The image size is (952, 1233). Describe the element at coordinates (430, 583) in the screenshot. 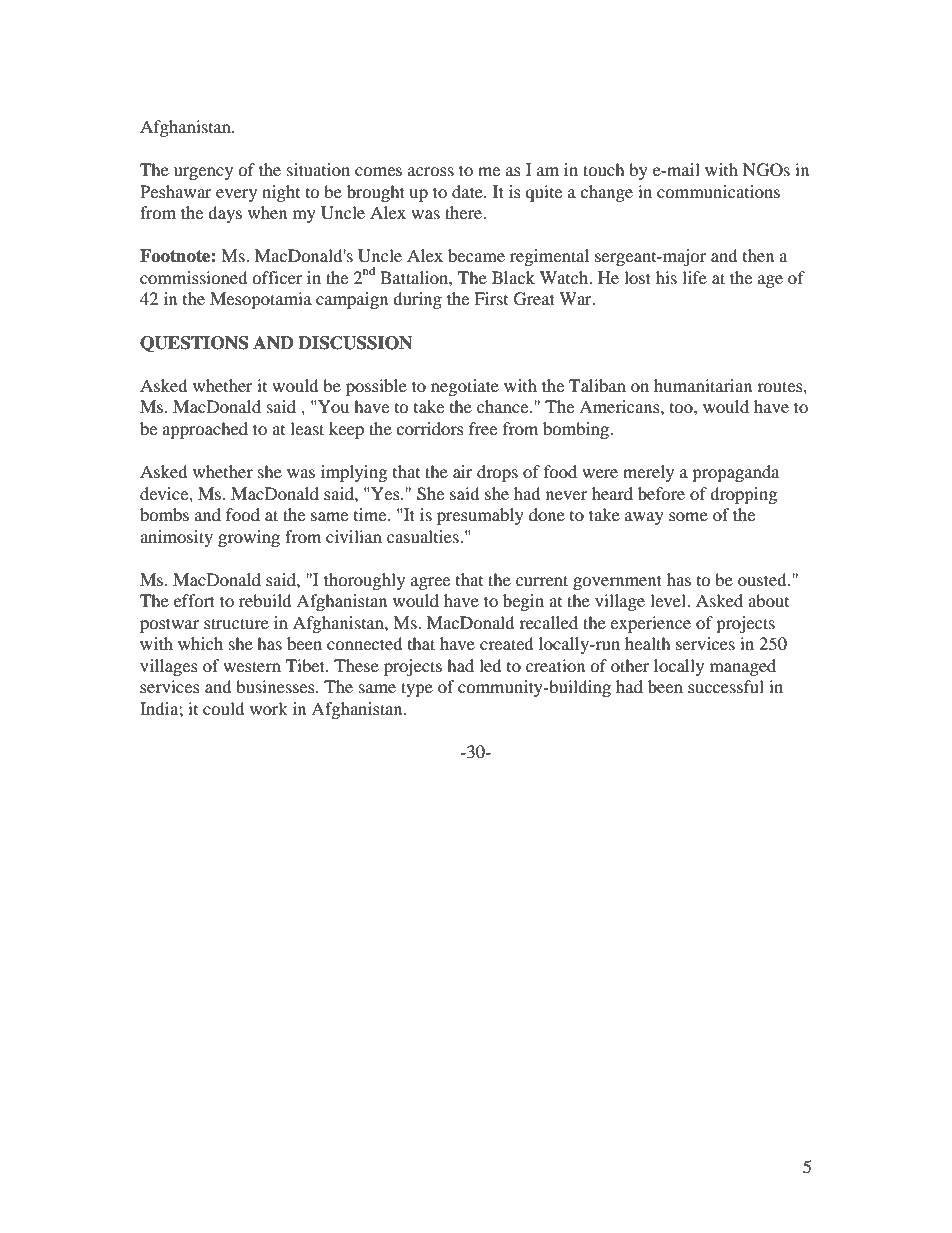

I see `agree` at that location.
